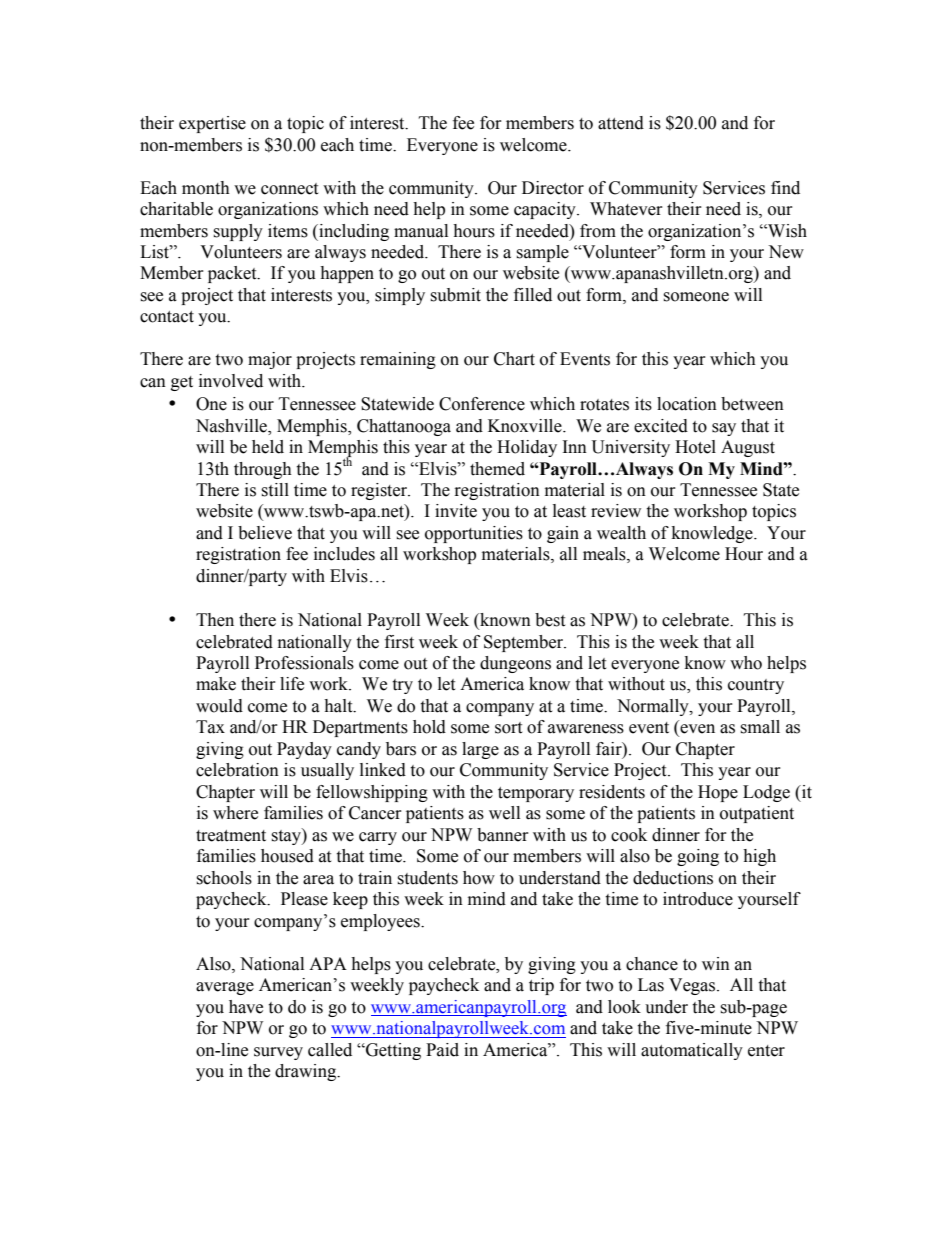 The width and height of the screenshot is (952, 1233). What do you see at coordinates (482, 404) in the screenshot?
I see `Conference` at bounding box center [482, 404].
